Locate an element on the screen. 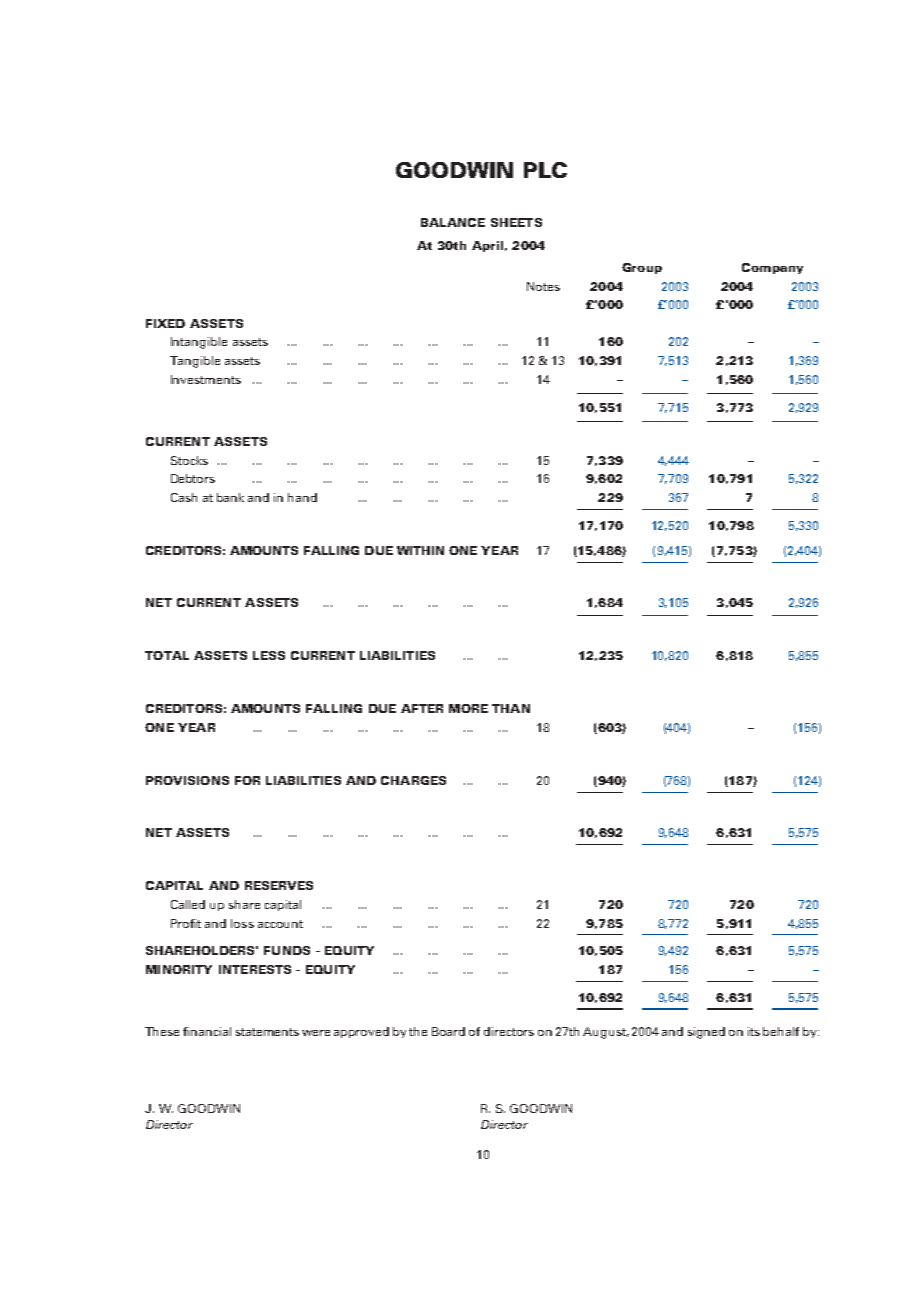 The height and width of the screenshot is (1308, 924). CHARGES is located at coordinates (413, 780).
